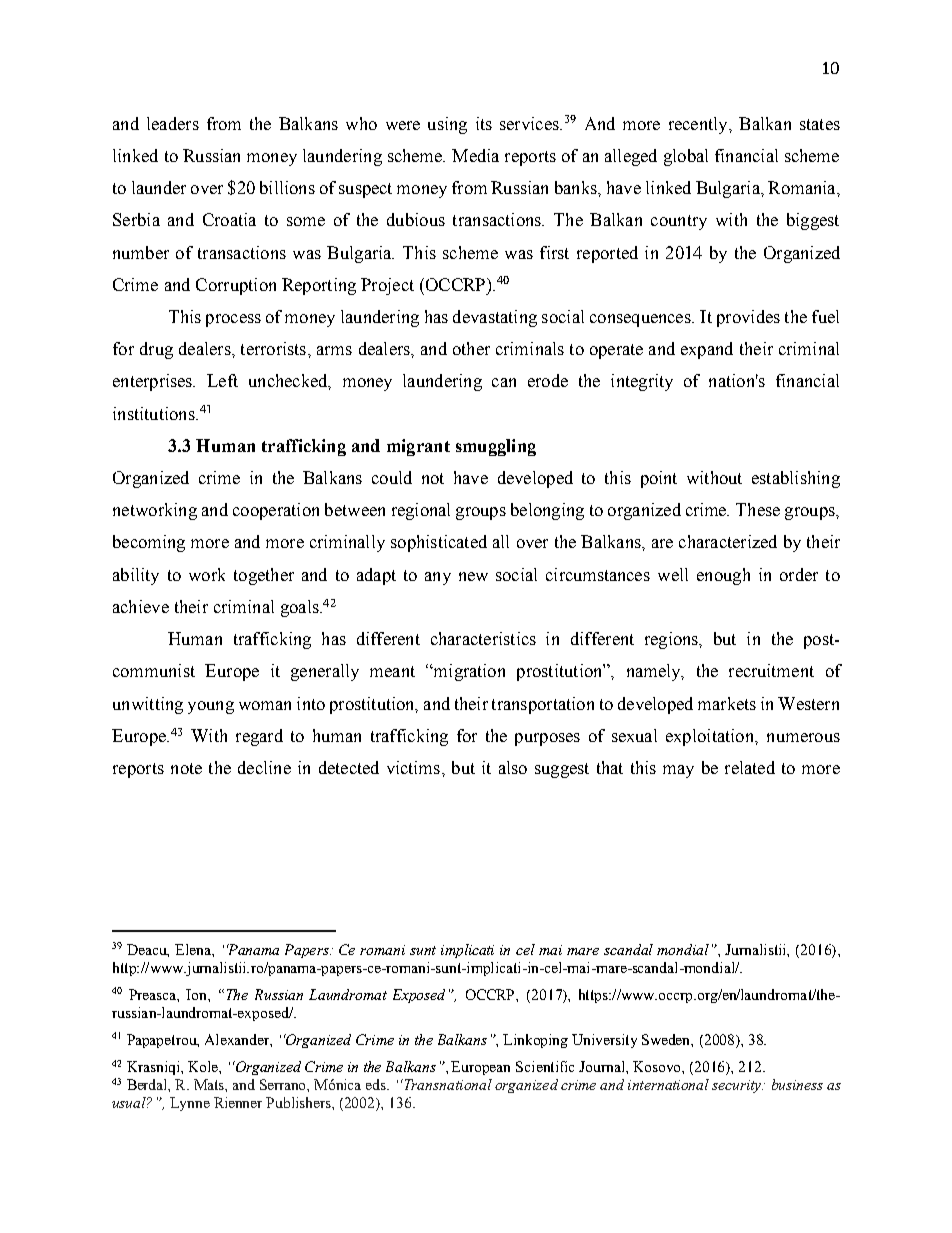  I want to click on also, so click(513, 767).
